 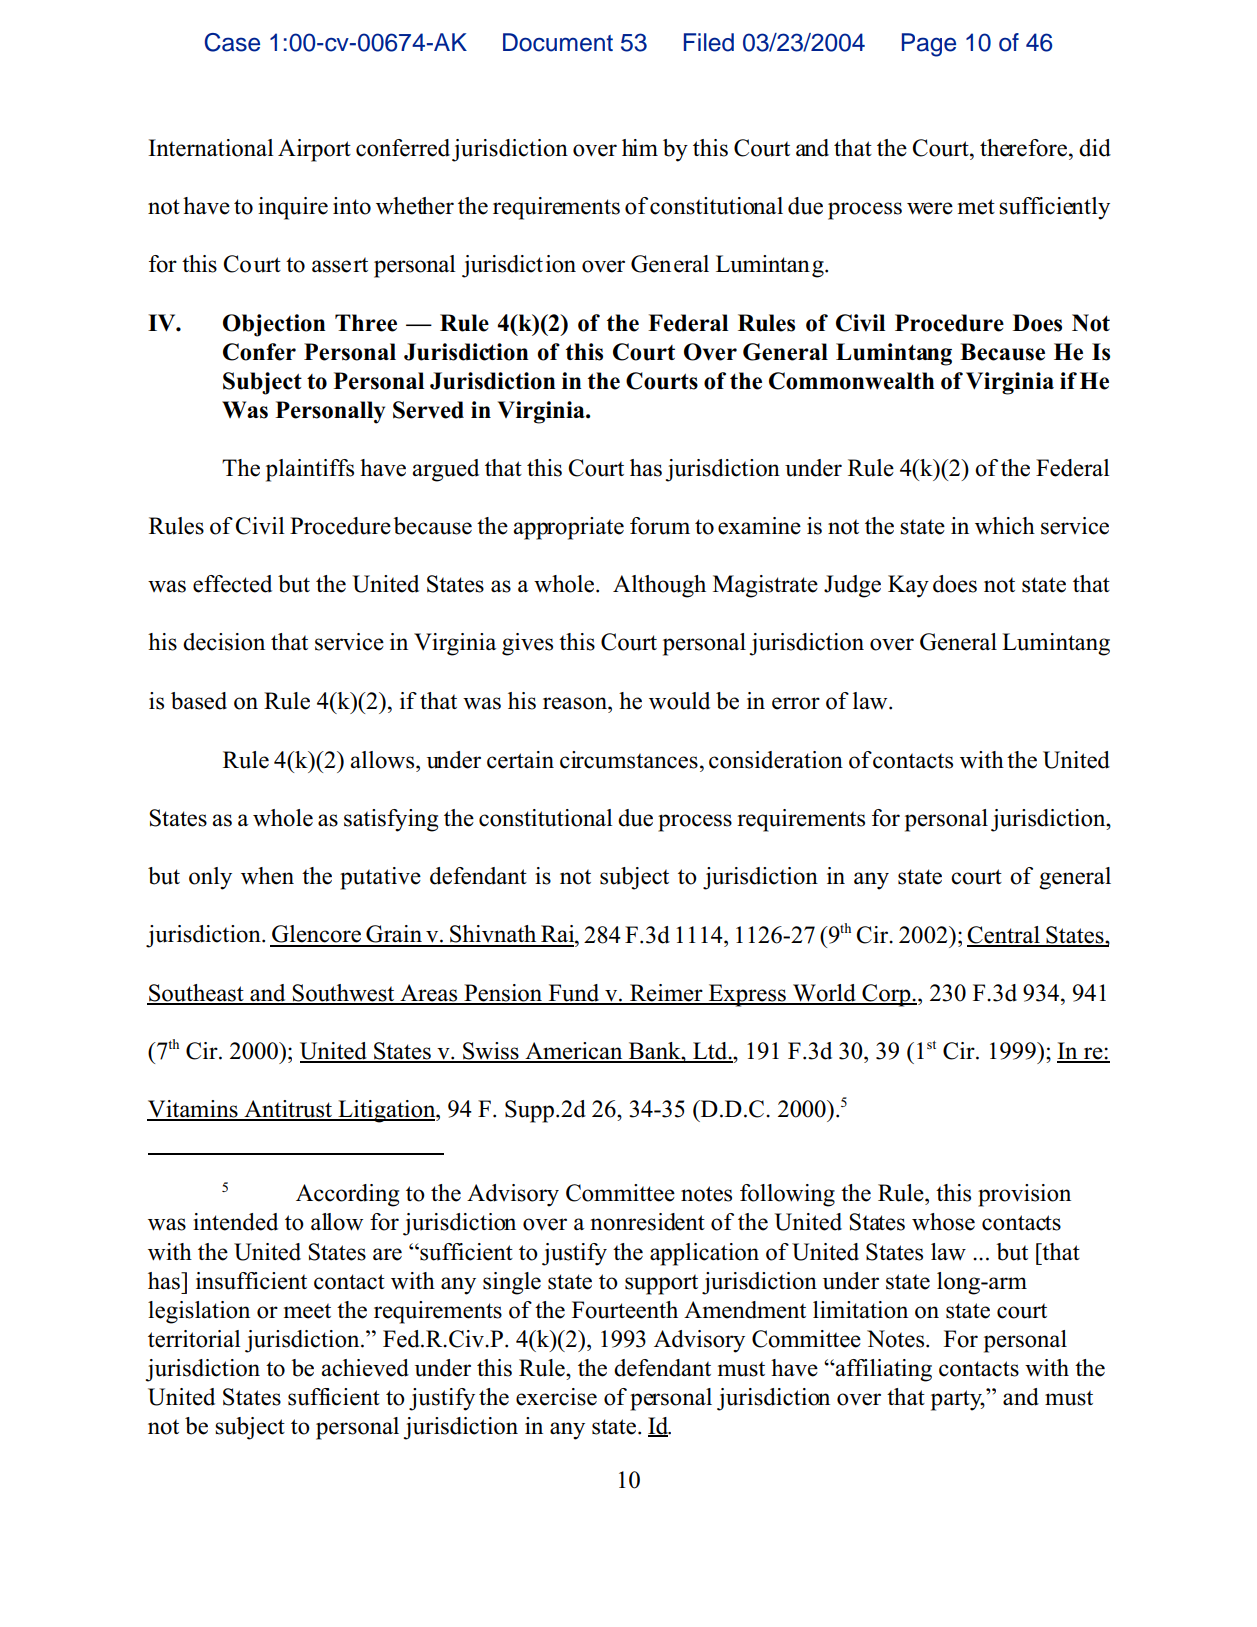 I want to click on which, so click(x=1005, y=526).
